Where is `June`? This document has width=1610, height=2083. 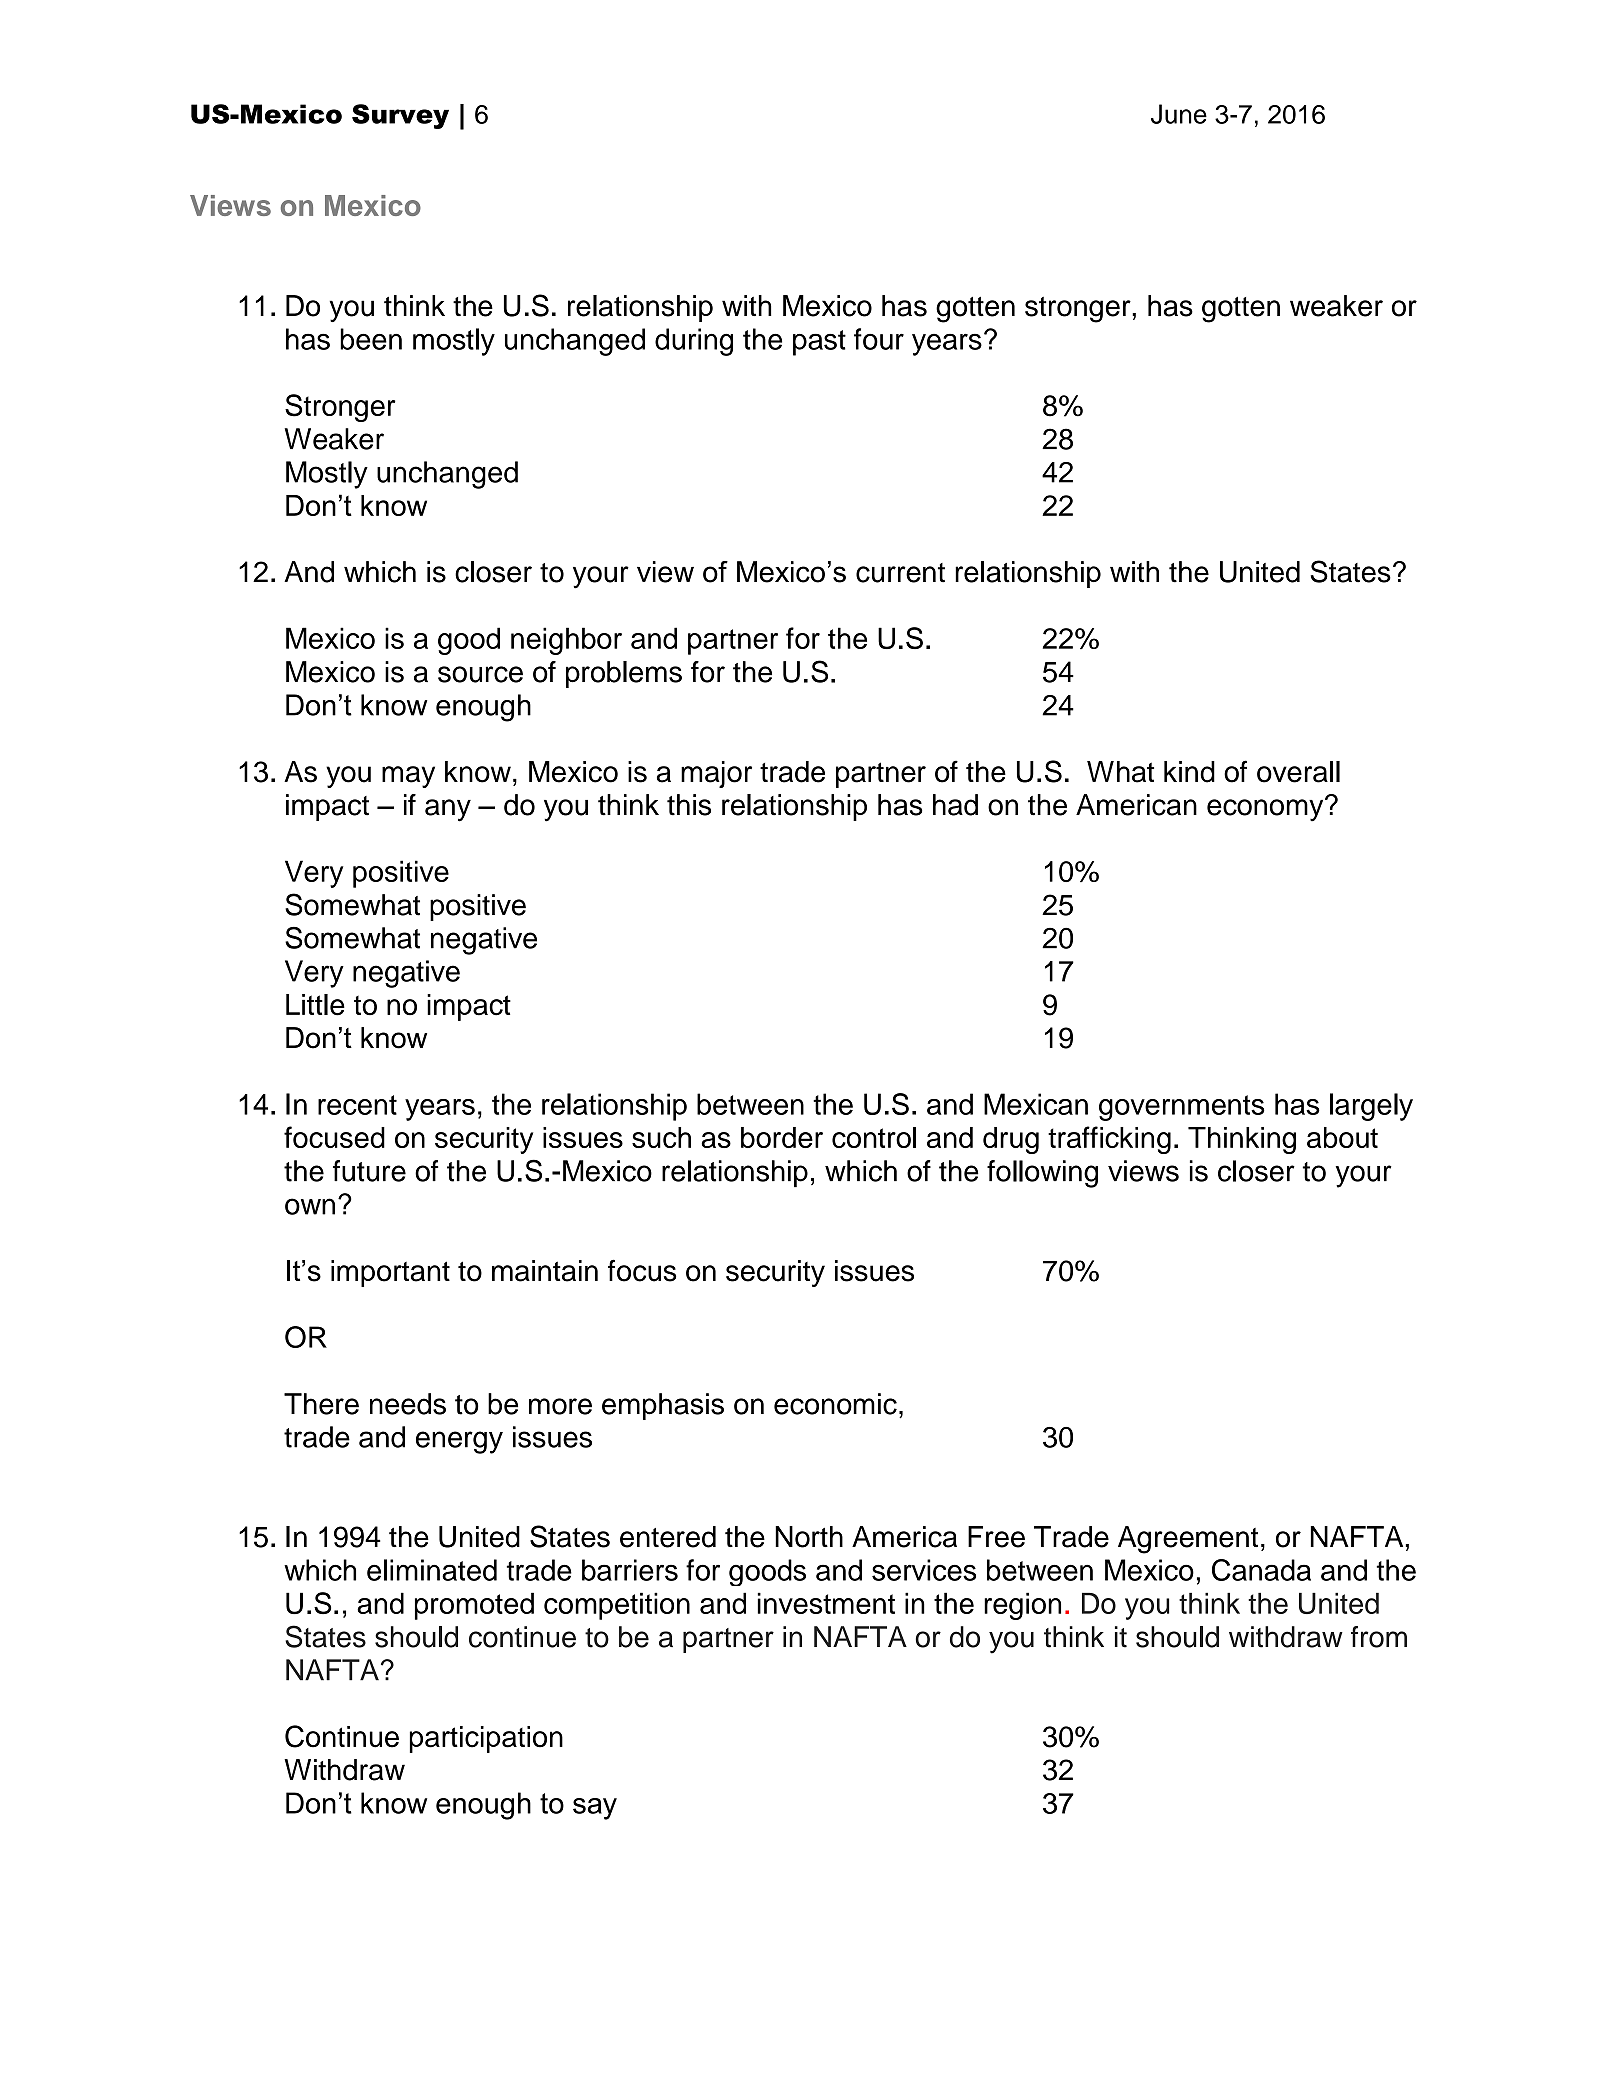 June is located at coordinates (1179, 114).
